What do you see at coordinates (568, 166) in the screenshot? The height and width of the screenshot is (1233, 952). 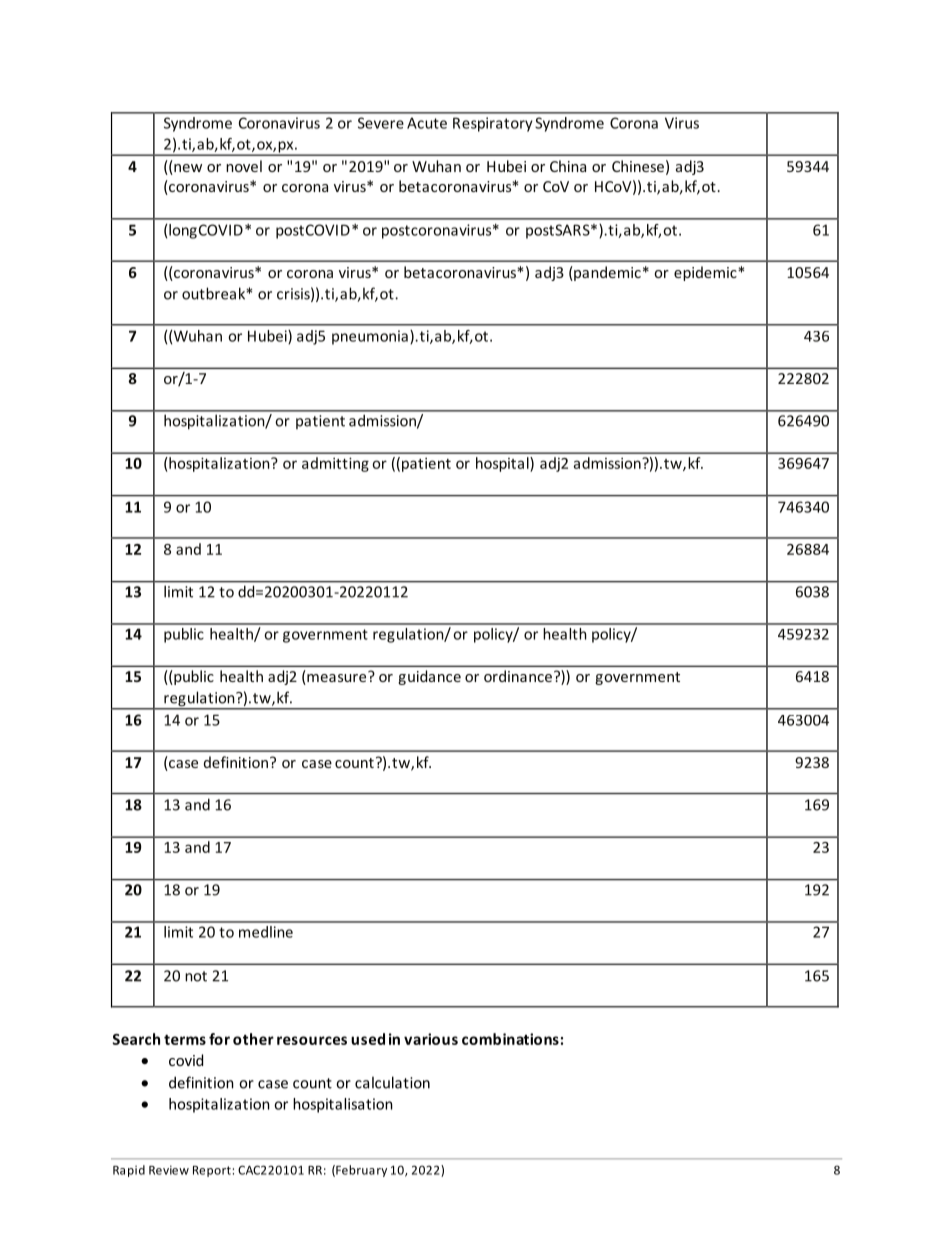 I see `China` at bounding box center [568, 166].
